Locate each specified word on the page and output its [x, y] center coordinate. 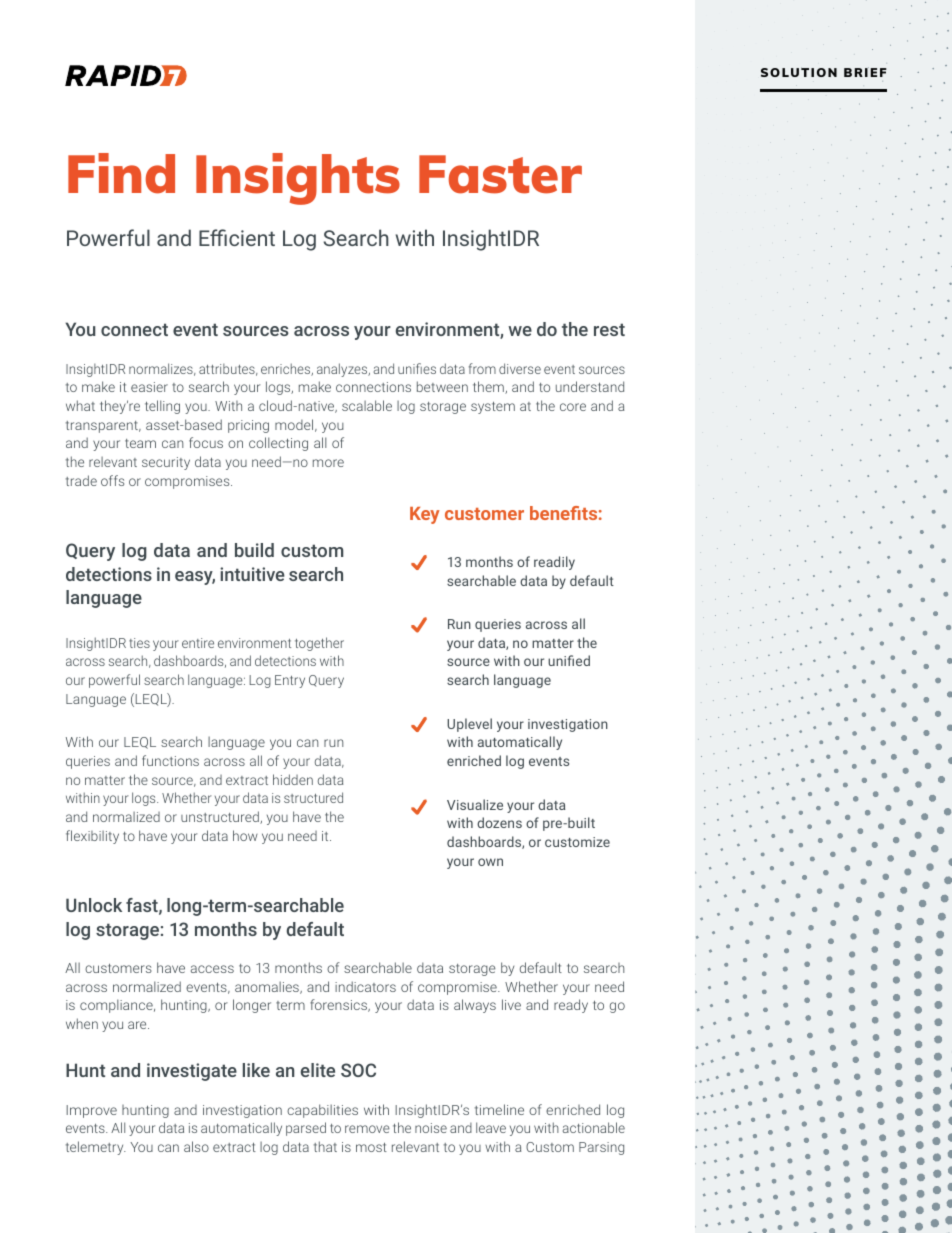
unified [569, 660]
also [196, 1146]
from [482, 368]
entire [198, 643]
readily [554, 563]
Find [121, 173]
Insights [298, 179]
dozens [499, 822]
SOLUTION [799, 72]
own [490, 862]
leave [491, 1127]
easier [149, 387]
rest [609, 329]
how [245, 835]
